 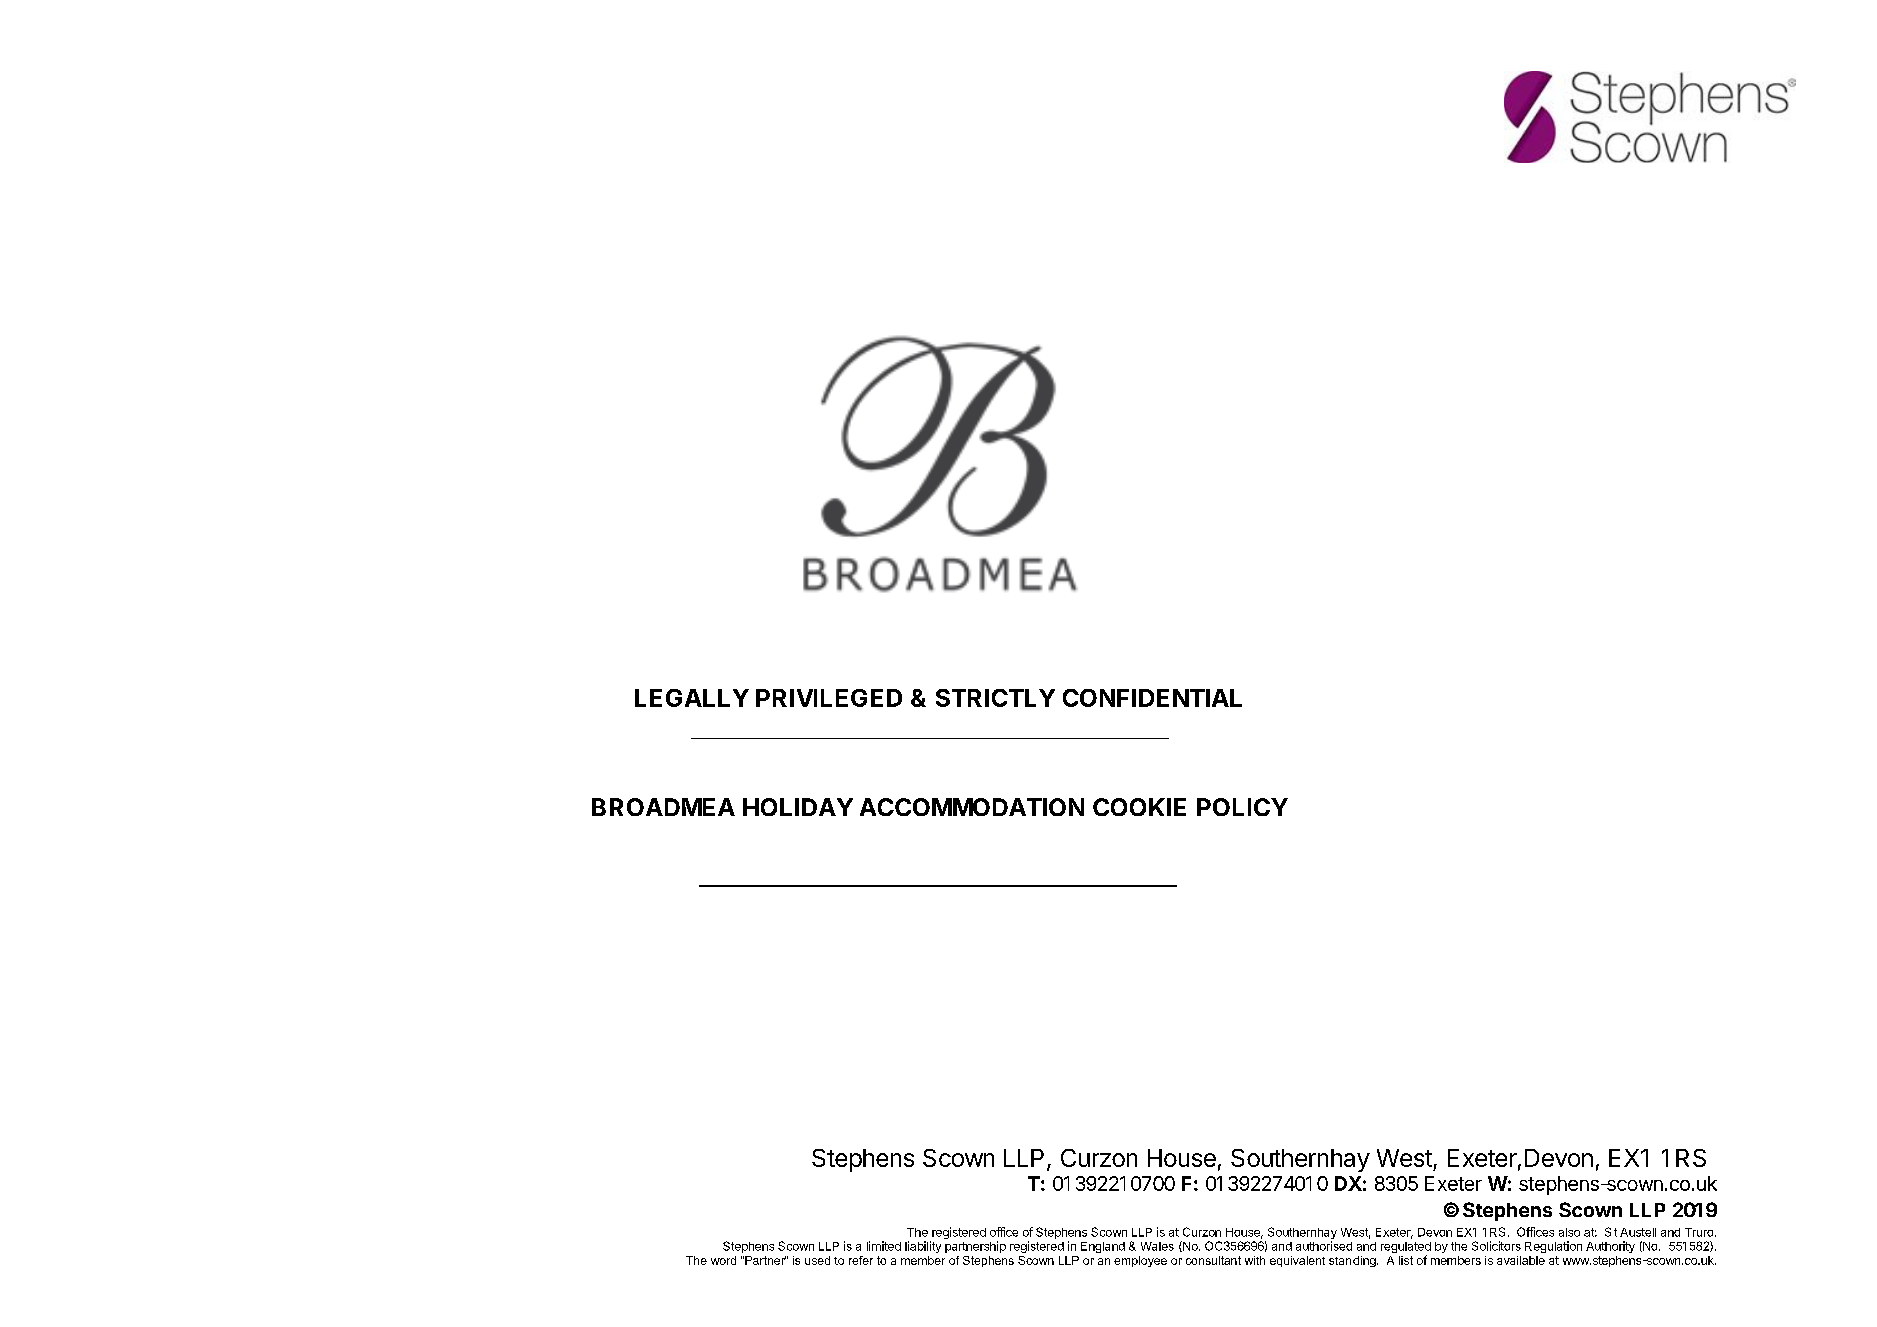 What do you see at coordinates (1242, 807) in the screenshot?
I see `POLICY` at bounding box center [1242, 807].
